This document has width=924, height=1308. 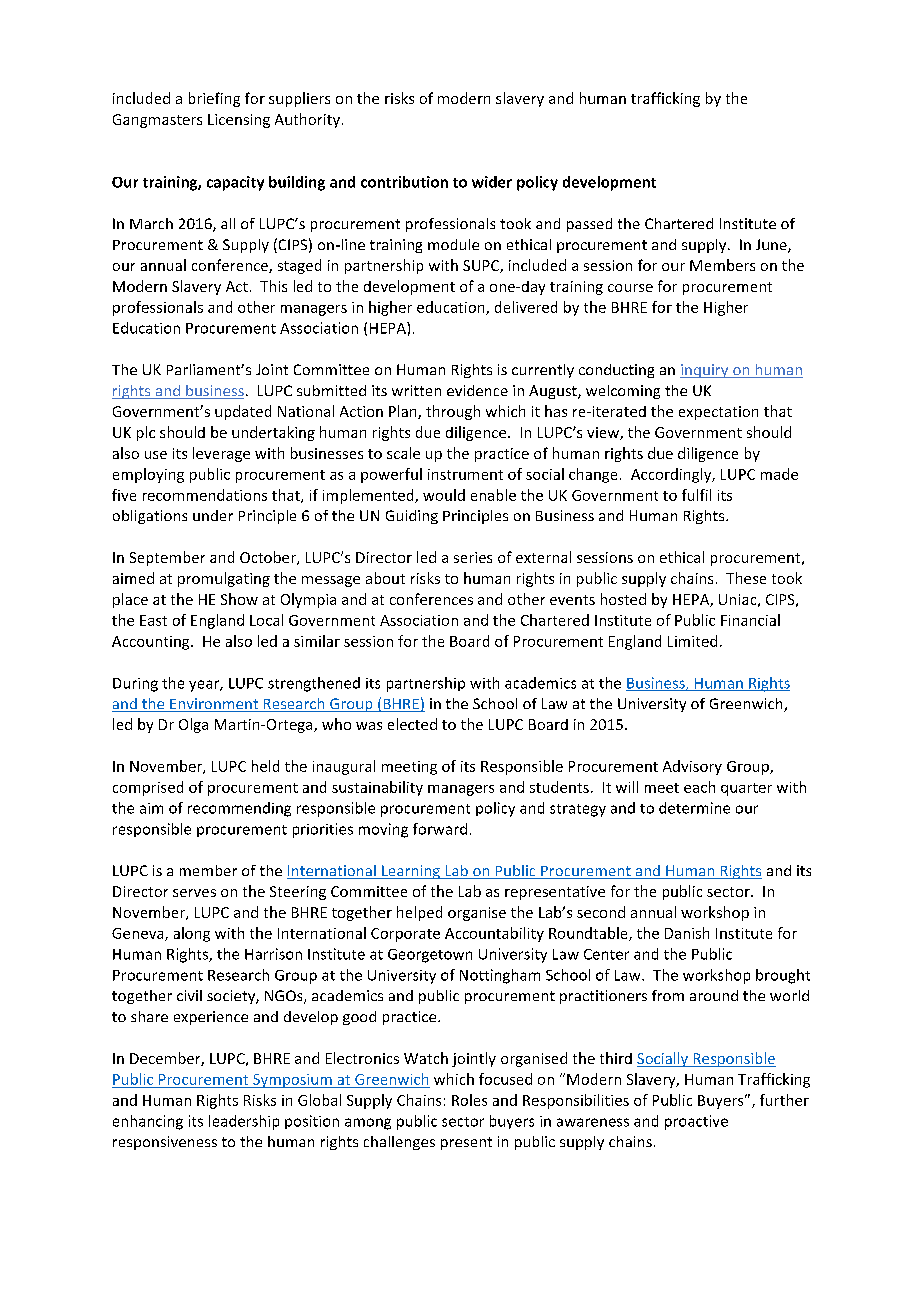 What do you see at coordinates (687, 933) in the document?
I see `Danish` at bounding box center [687, 933].
